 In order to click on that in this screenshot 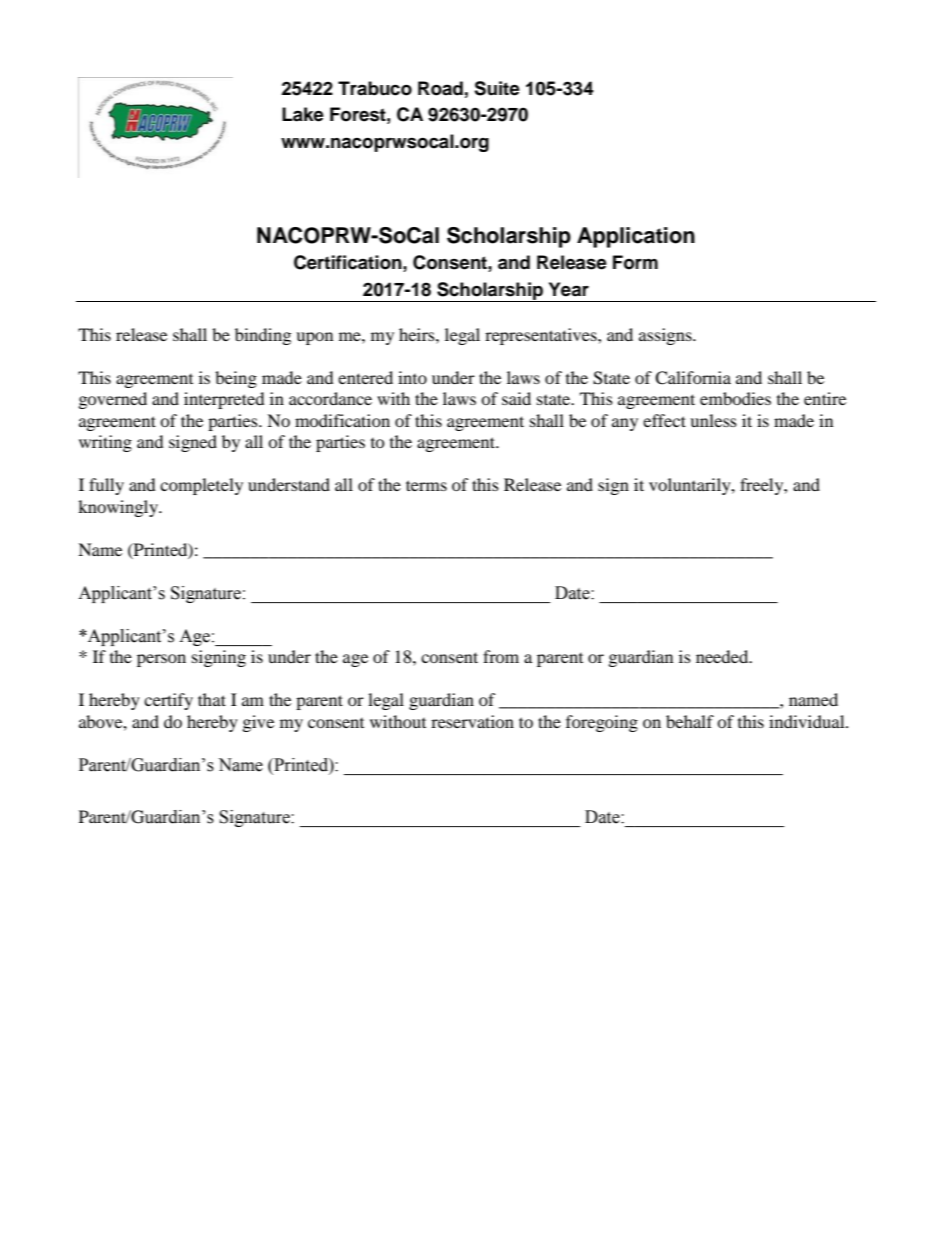, I will do `click(212, 699)`.
